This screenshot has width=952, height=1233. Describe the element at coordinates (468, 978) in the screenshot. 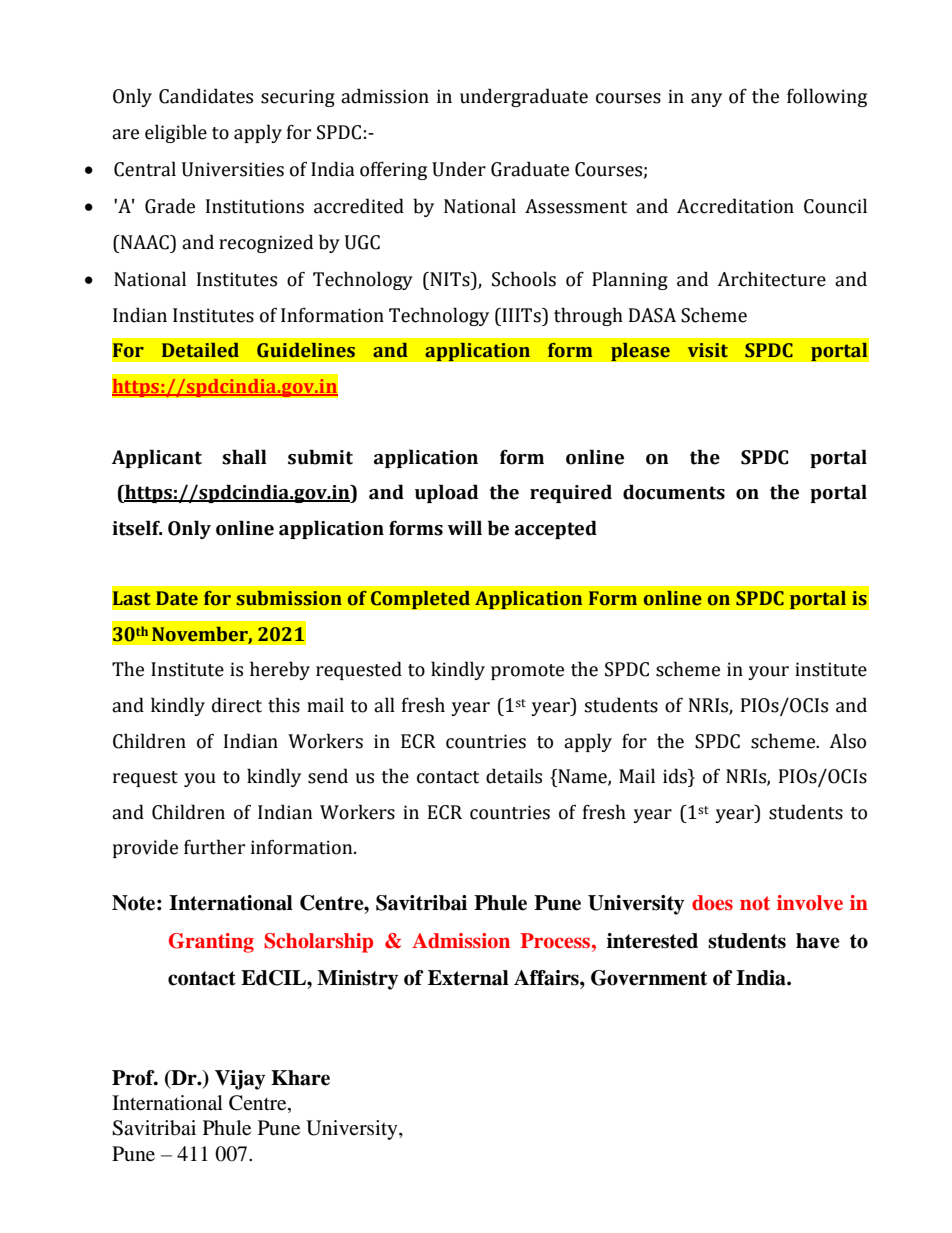

I see `External` at that location.
